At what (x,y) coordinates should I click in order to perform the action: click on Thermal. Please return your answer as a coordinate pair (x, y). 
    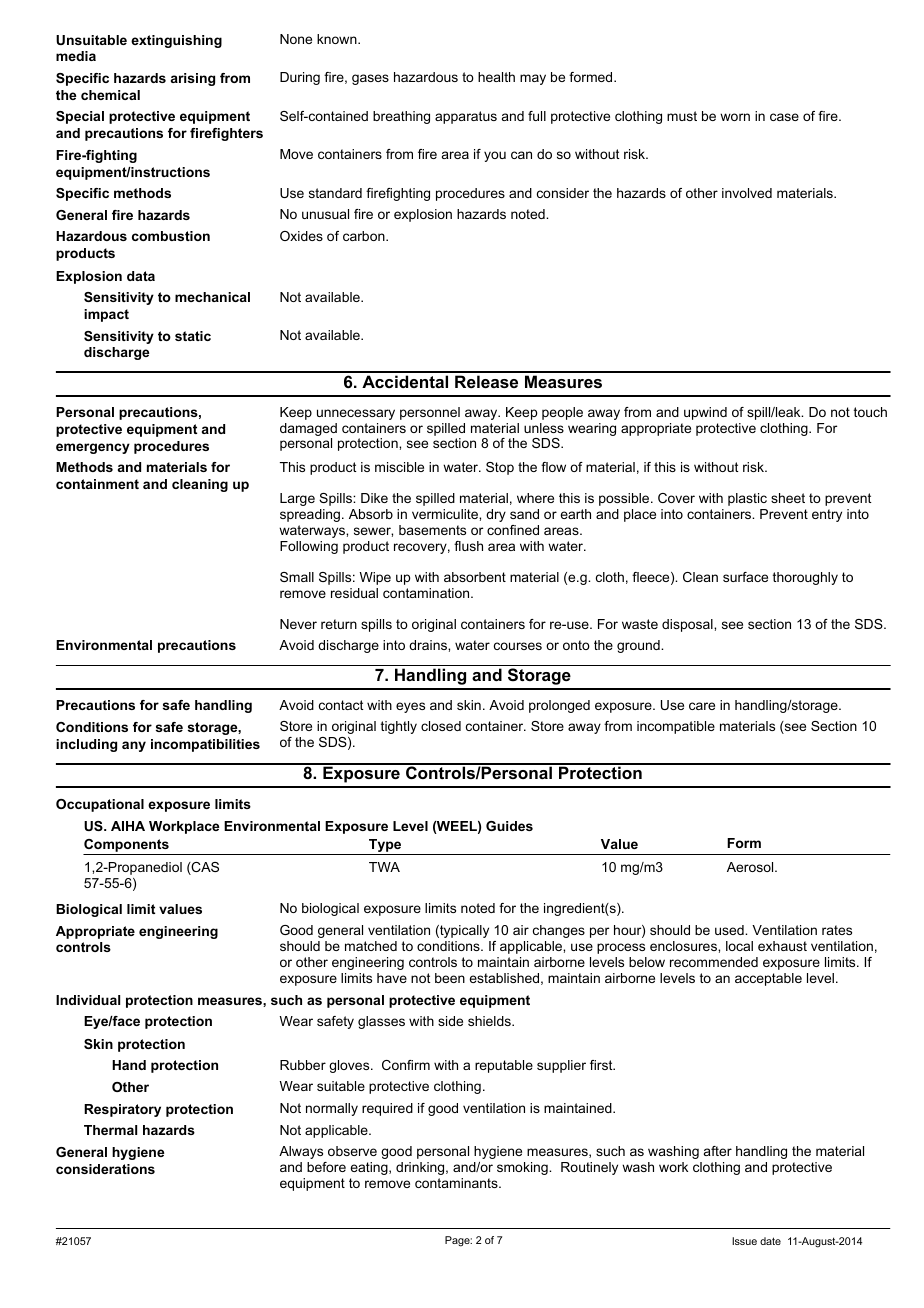
    Looking at the image, I should click on (110, 1130).
